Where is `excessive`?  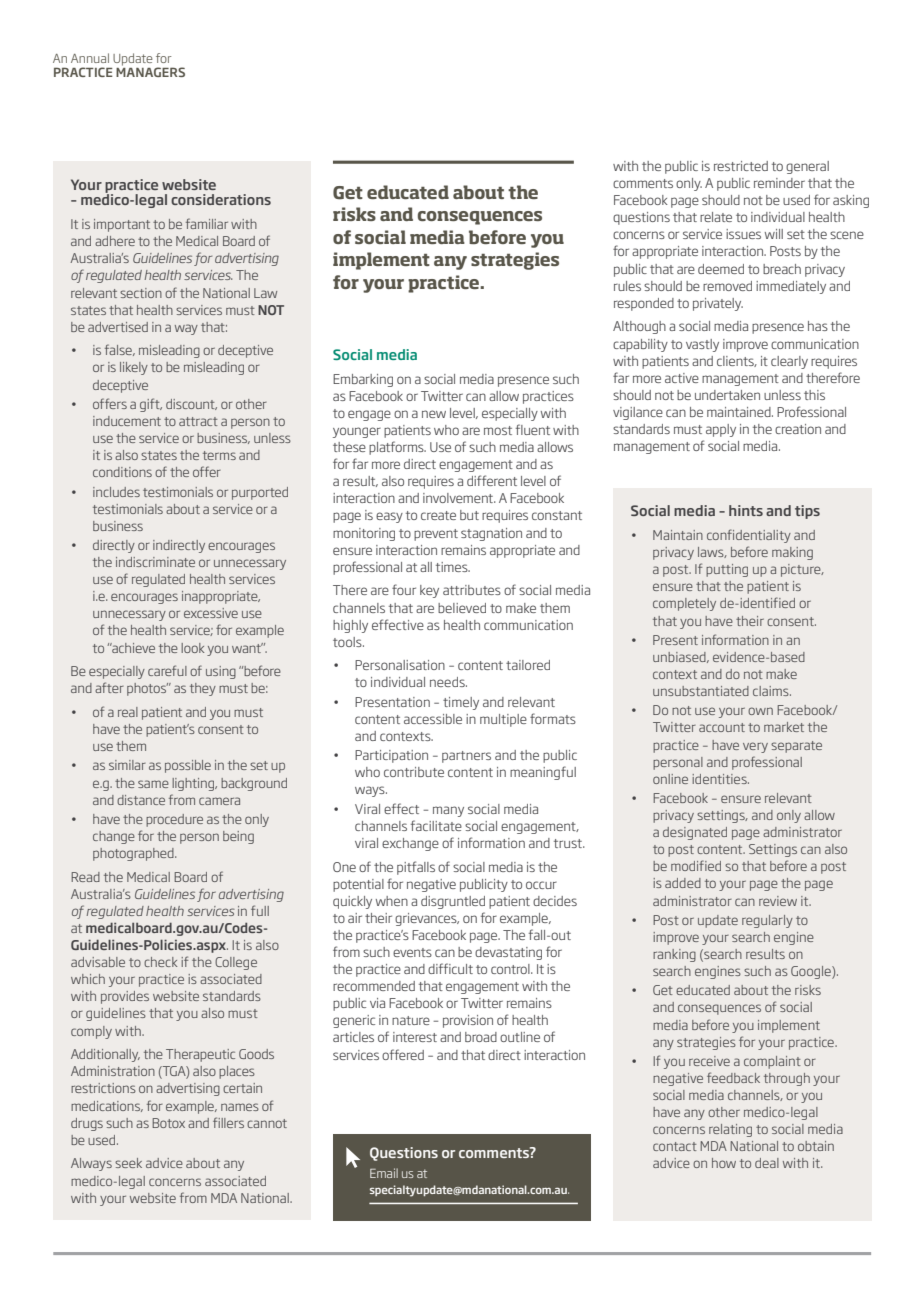
excessive is located at coordinates (211, 613).
